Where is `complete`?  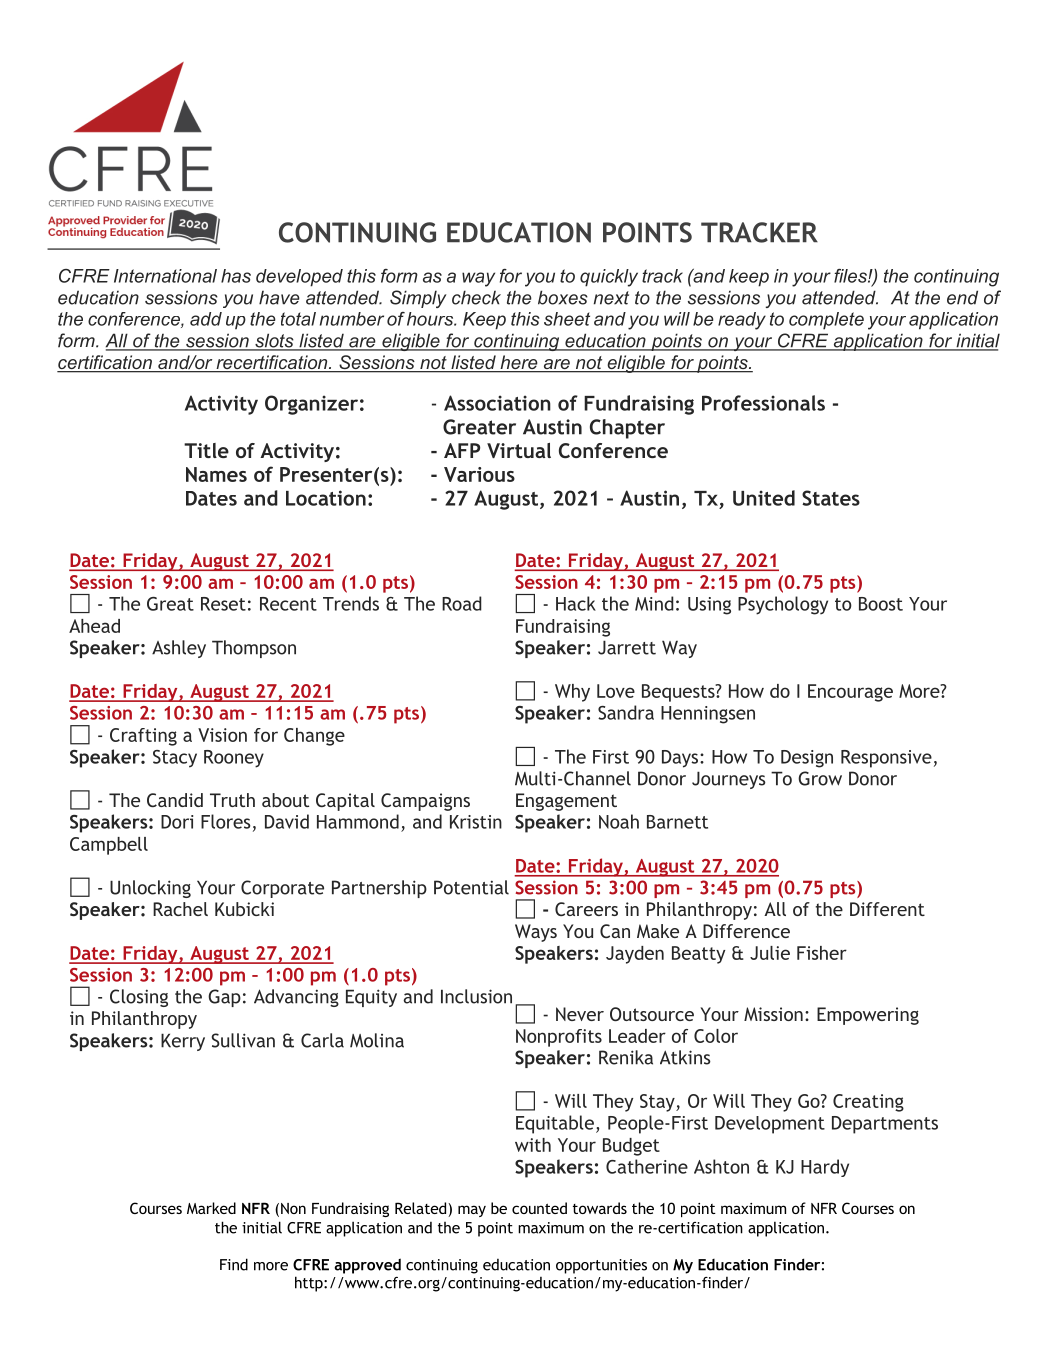 complete is located at coordinates (826, 321).
